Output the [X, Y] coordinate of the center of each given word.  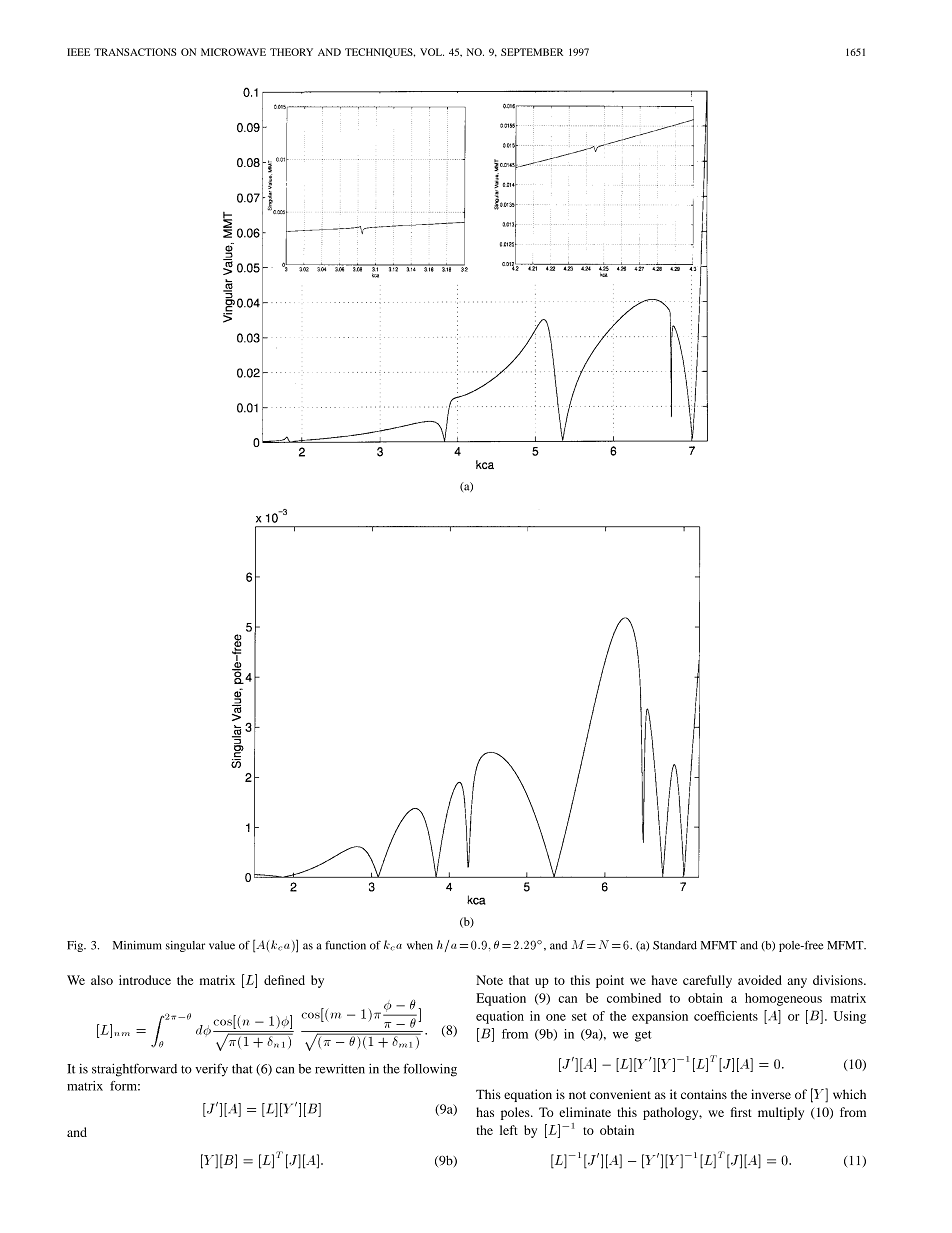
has [485, 1112]
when [420, 945]
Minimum [137, 945]
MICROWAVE [233, 52]
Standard [675, 945]
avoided [760, 980]
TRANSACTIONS [135, 52]
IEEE [78, 52]
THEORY [291, 52]
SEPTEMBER [532, 52]
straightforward [134, 1070]
